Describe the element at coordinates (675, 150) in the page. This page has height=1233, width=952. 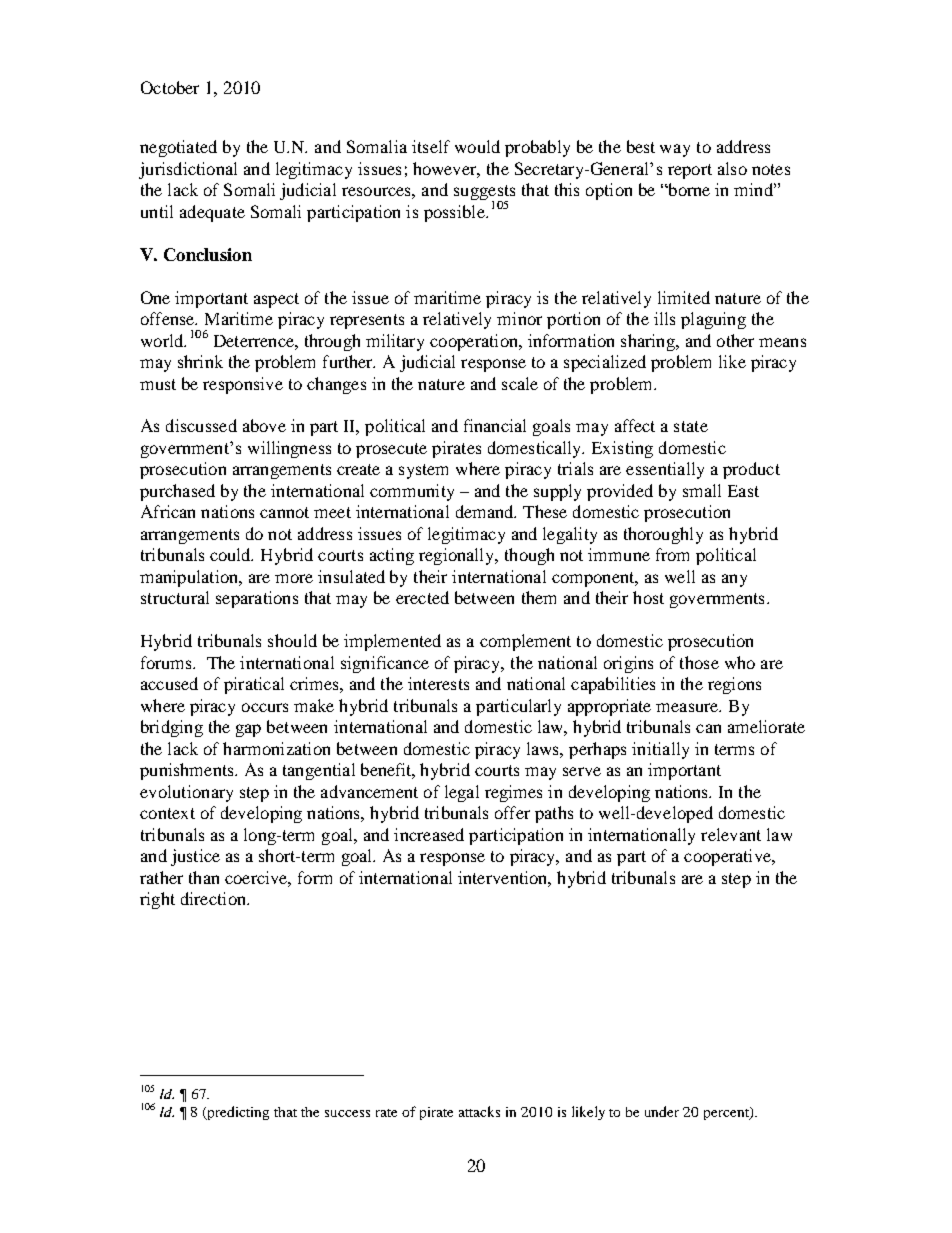
I see `way` at that location.
